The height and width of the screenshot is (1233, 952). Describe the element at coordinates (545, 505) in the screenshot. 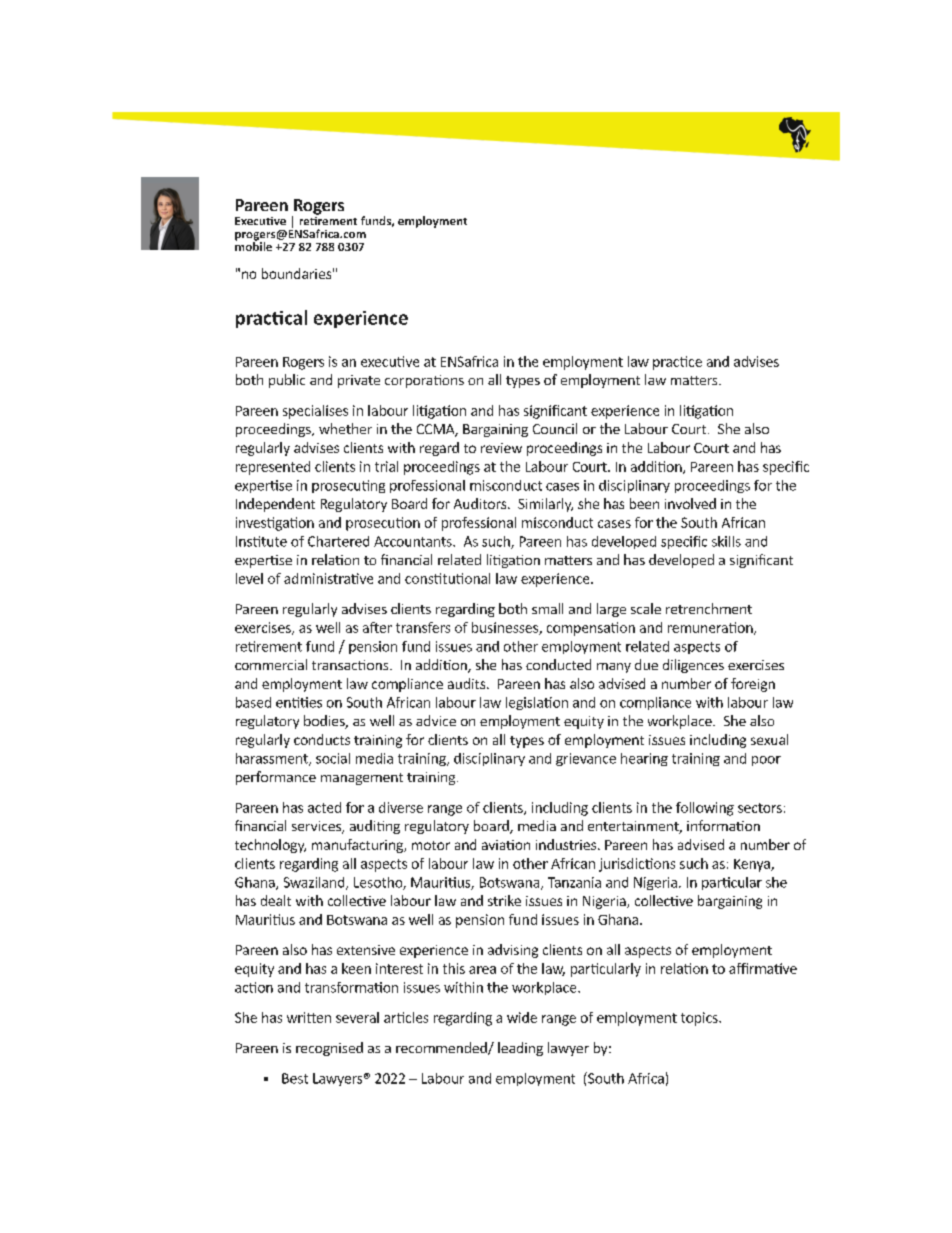

I see `Similarly` at that location.
